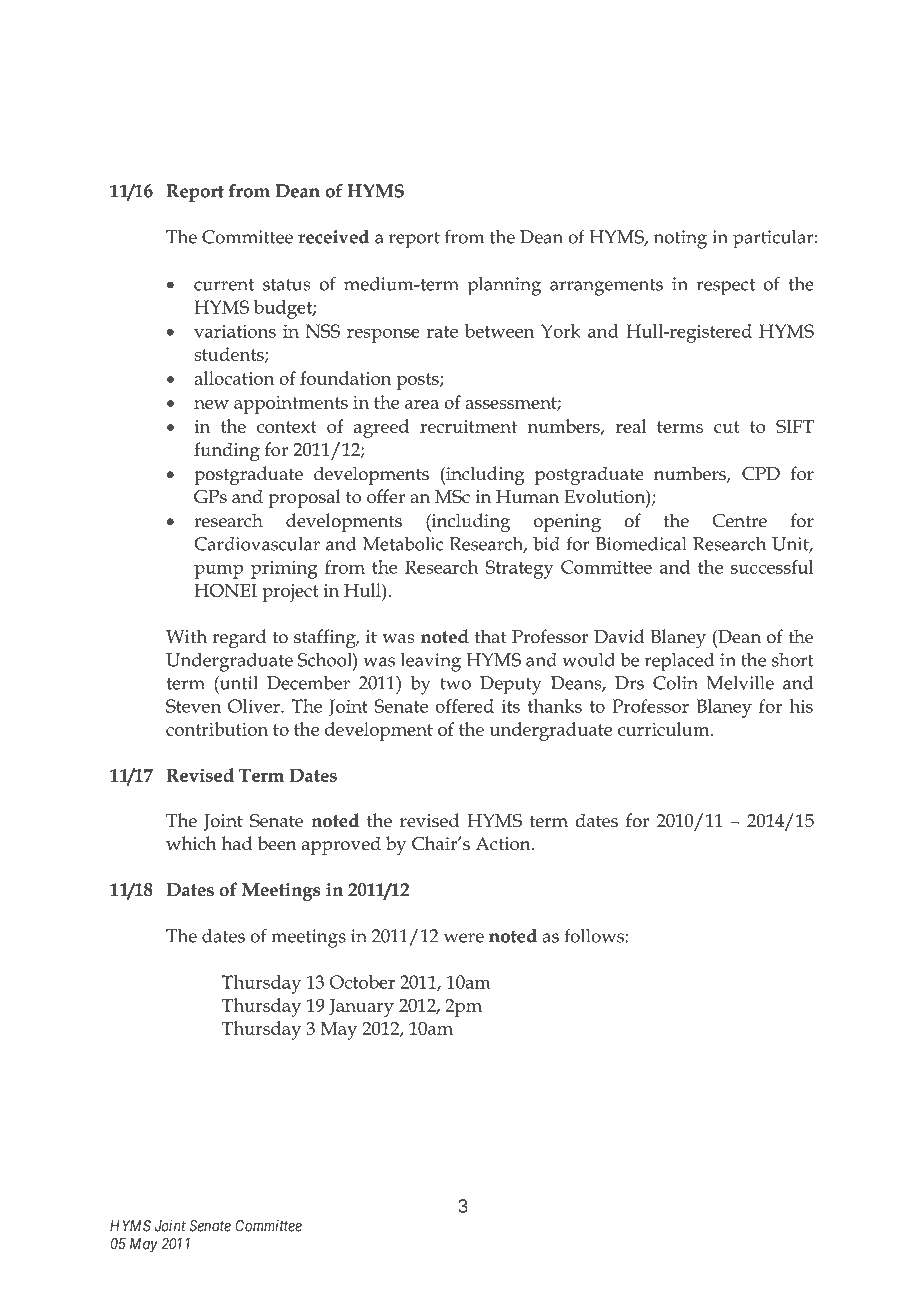  Describe the element at coordinates (362, 982) in the page. I see `October` at that location.
